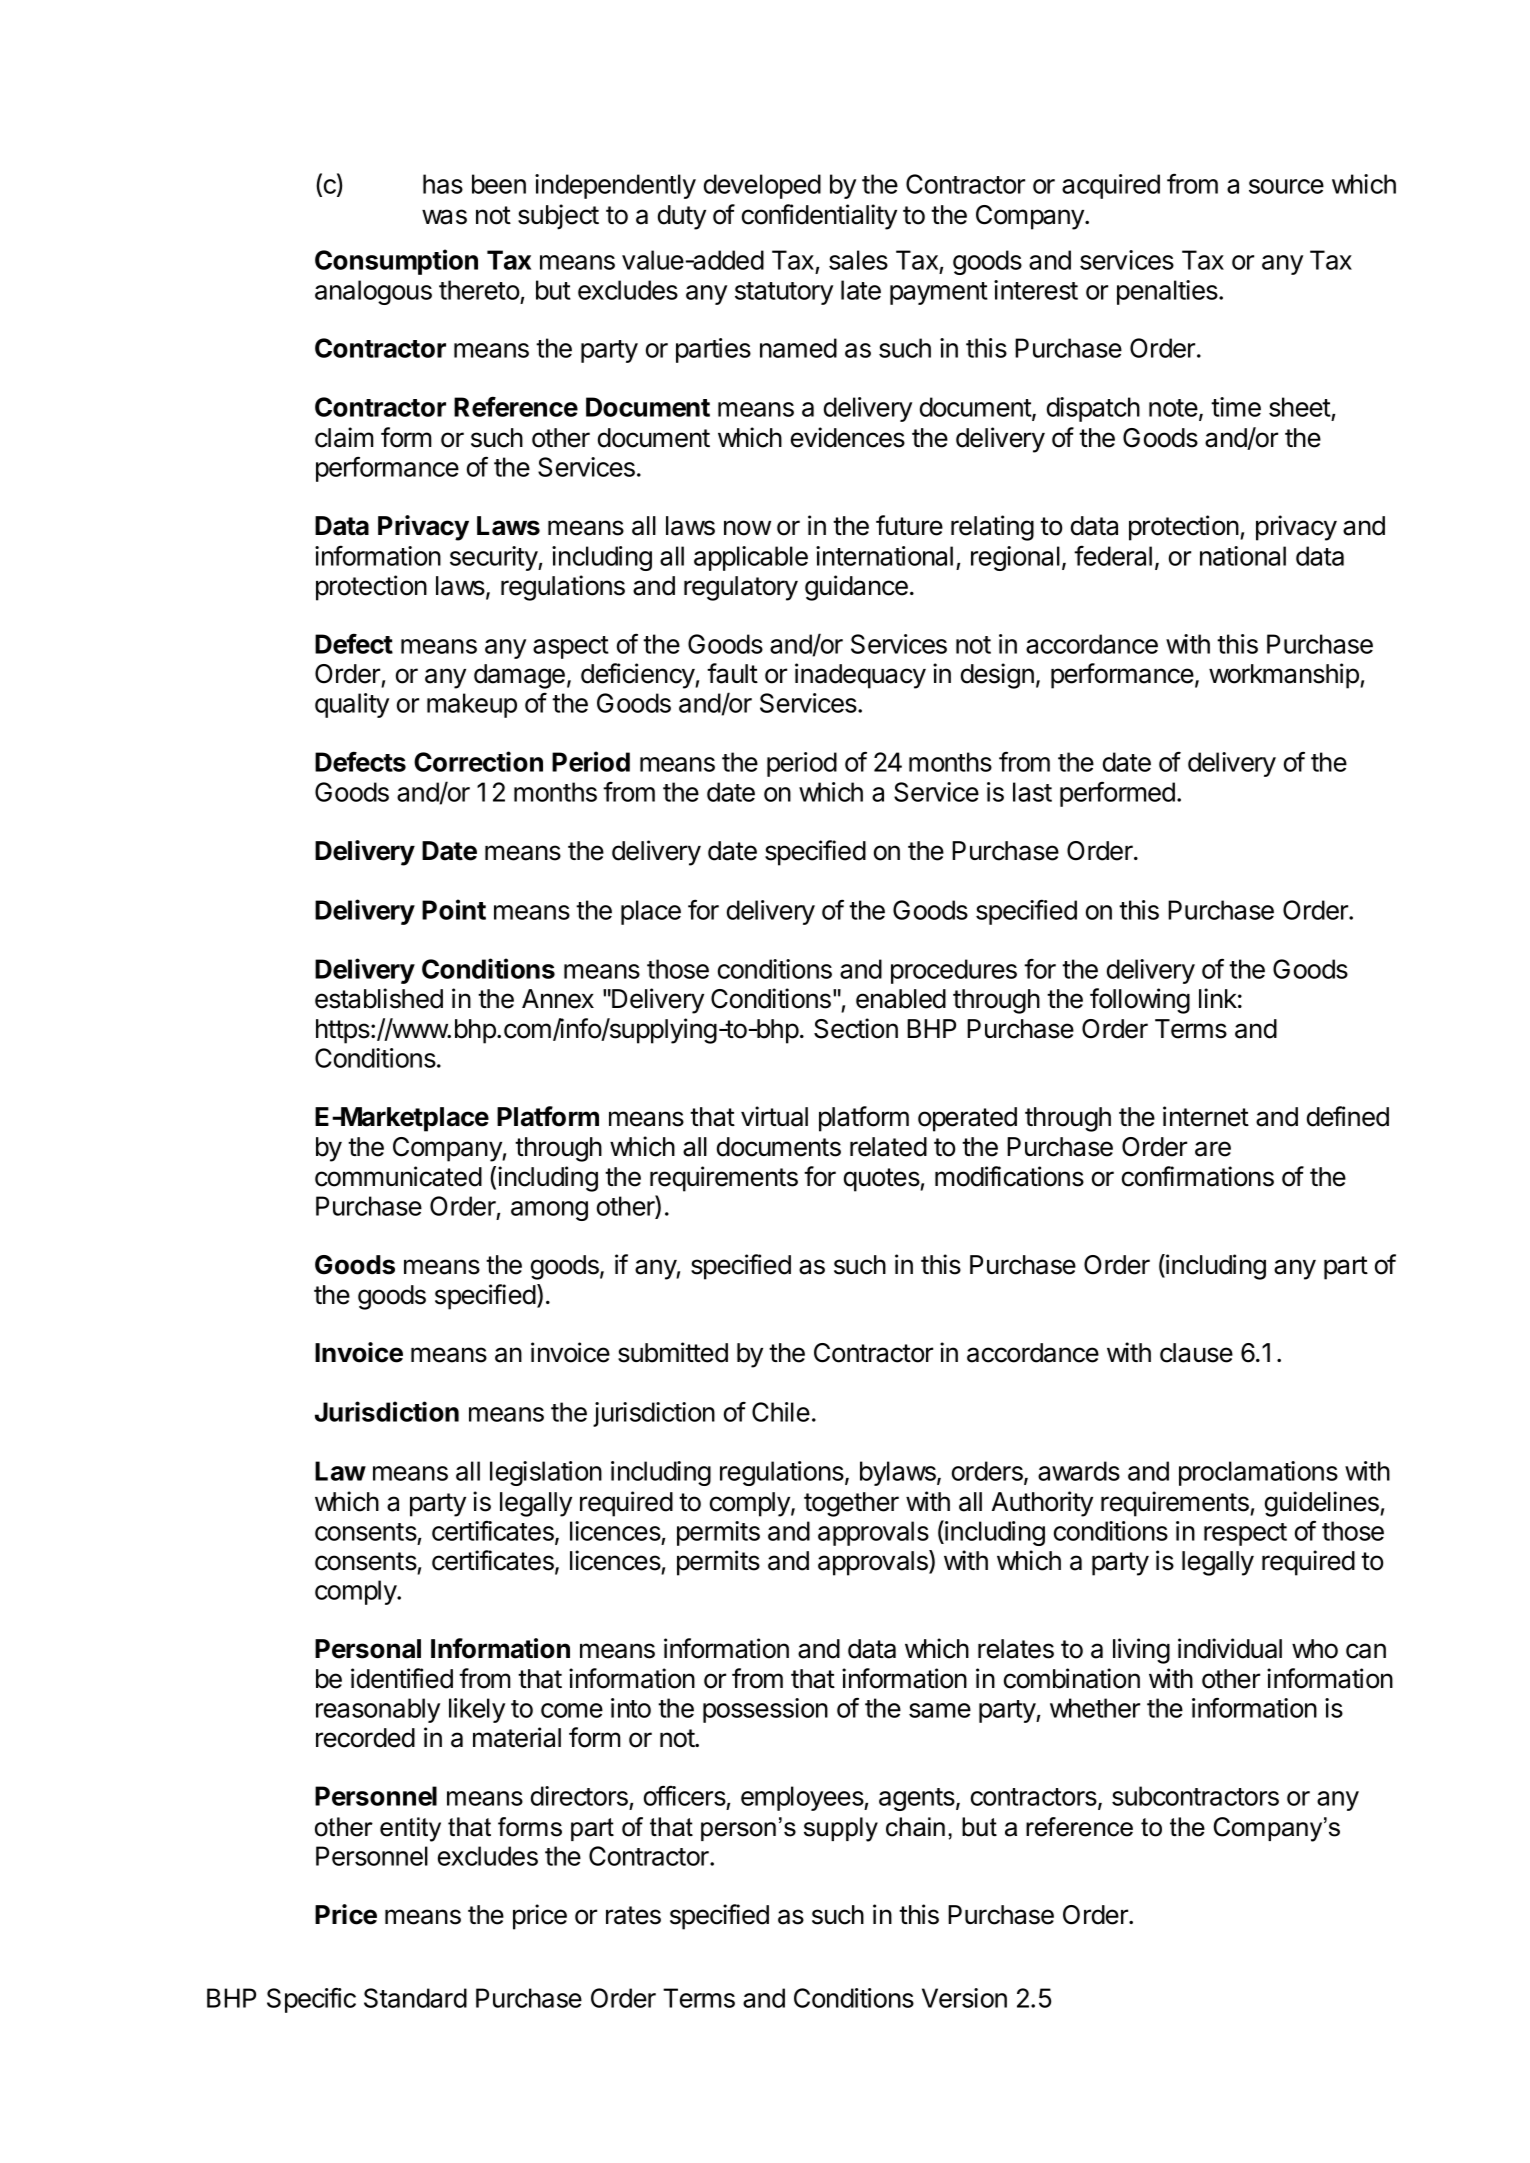 This document has height=2163, width=1530. What do you see at coordinates (444, 217) in the document?
I see `was` at bounding box center [444, 217].
